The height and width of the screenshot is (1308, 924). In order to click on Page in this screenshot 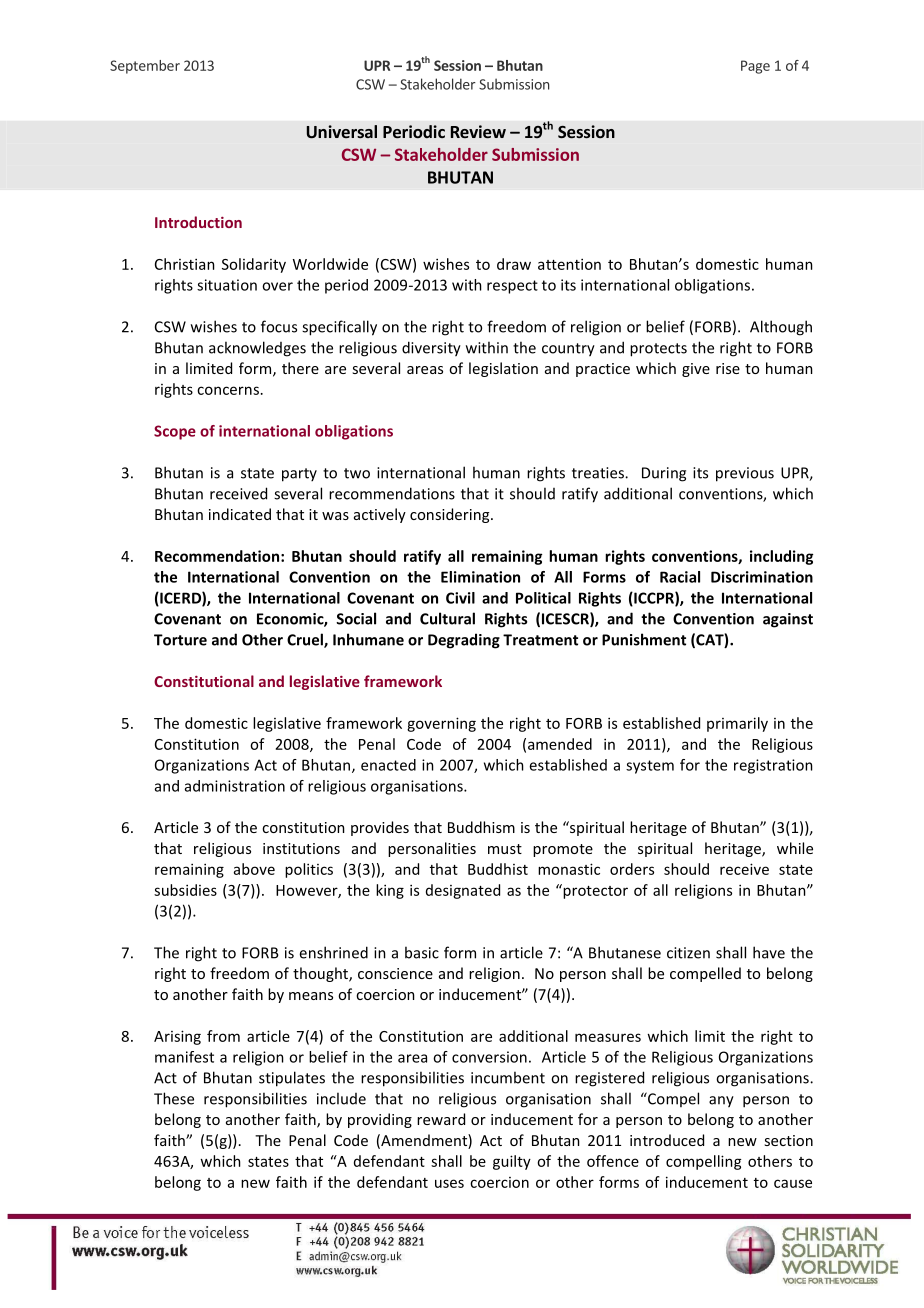, I will do `click(755, 67)`.
